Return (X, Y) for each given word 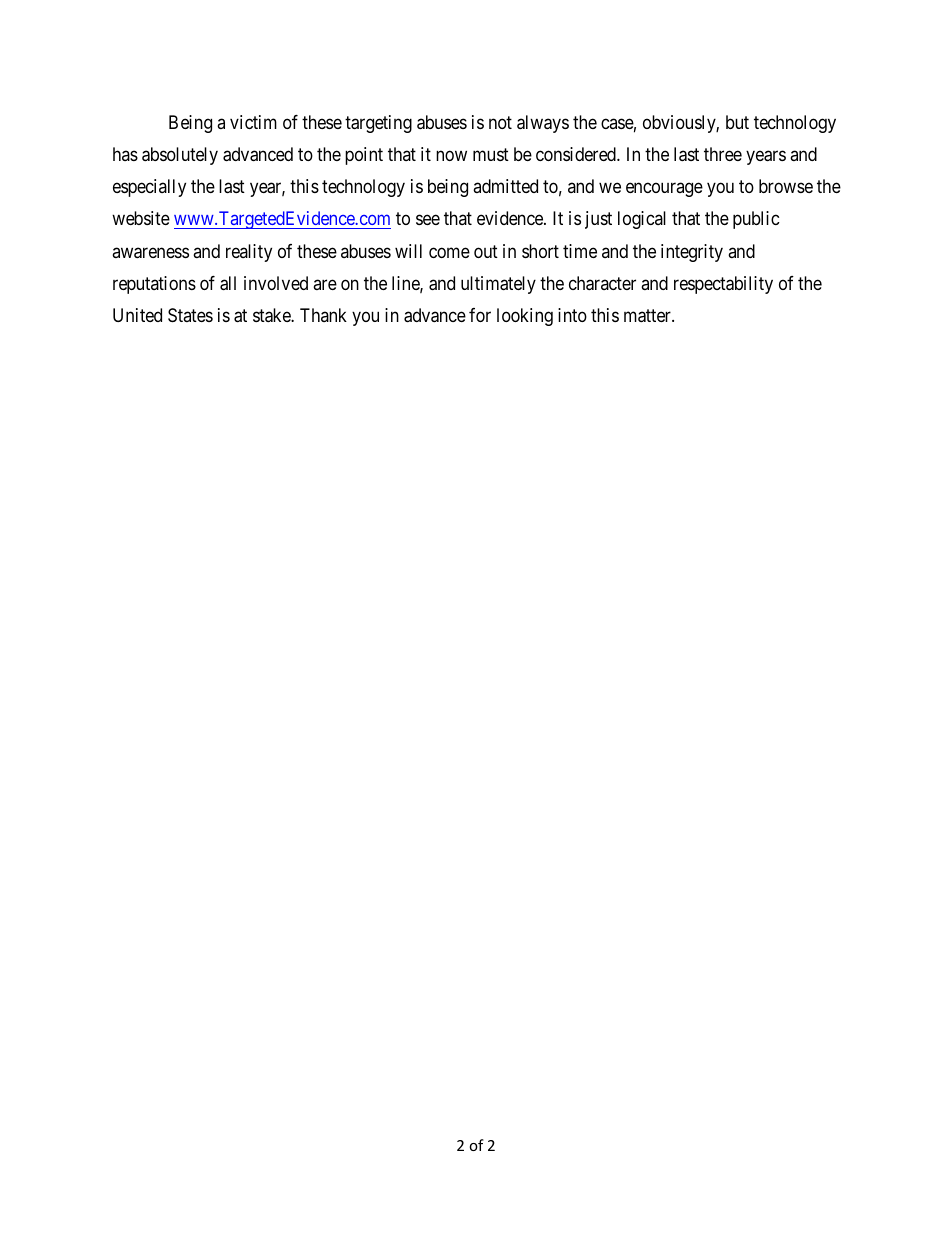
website (141, 218)
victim (253, 122)
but (737, 122)
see (428, 220)
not (500, 122)
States (190, 315)
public (756, 220)
